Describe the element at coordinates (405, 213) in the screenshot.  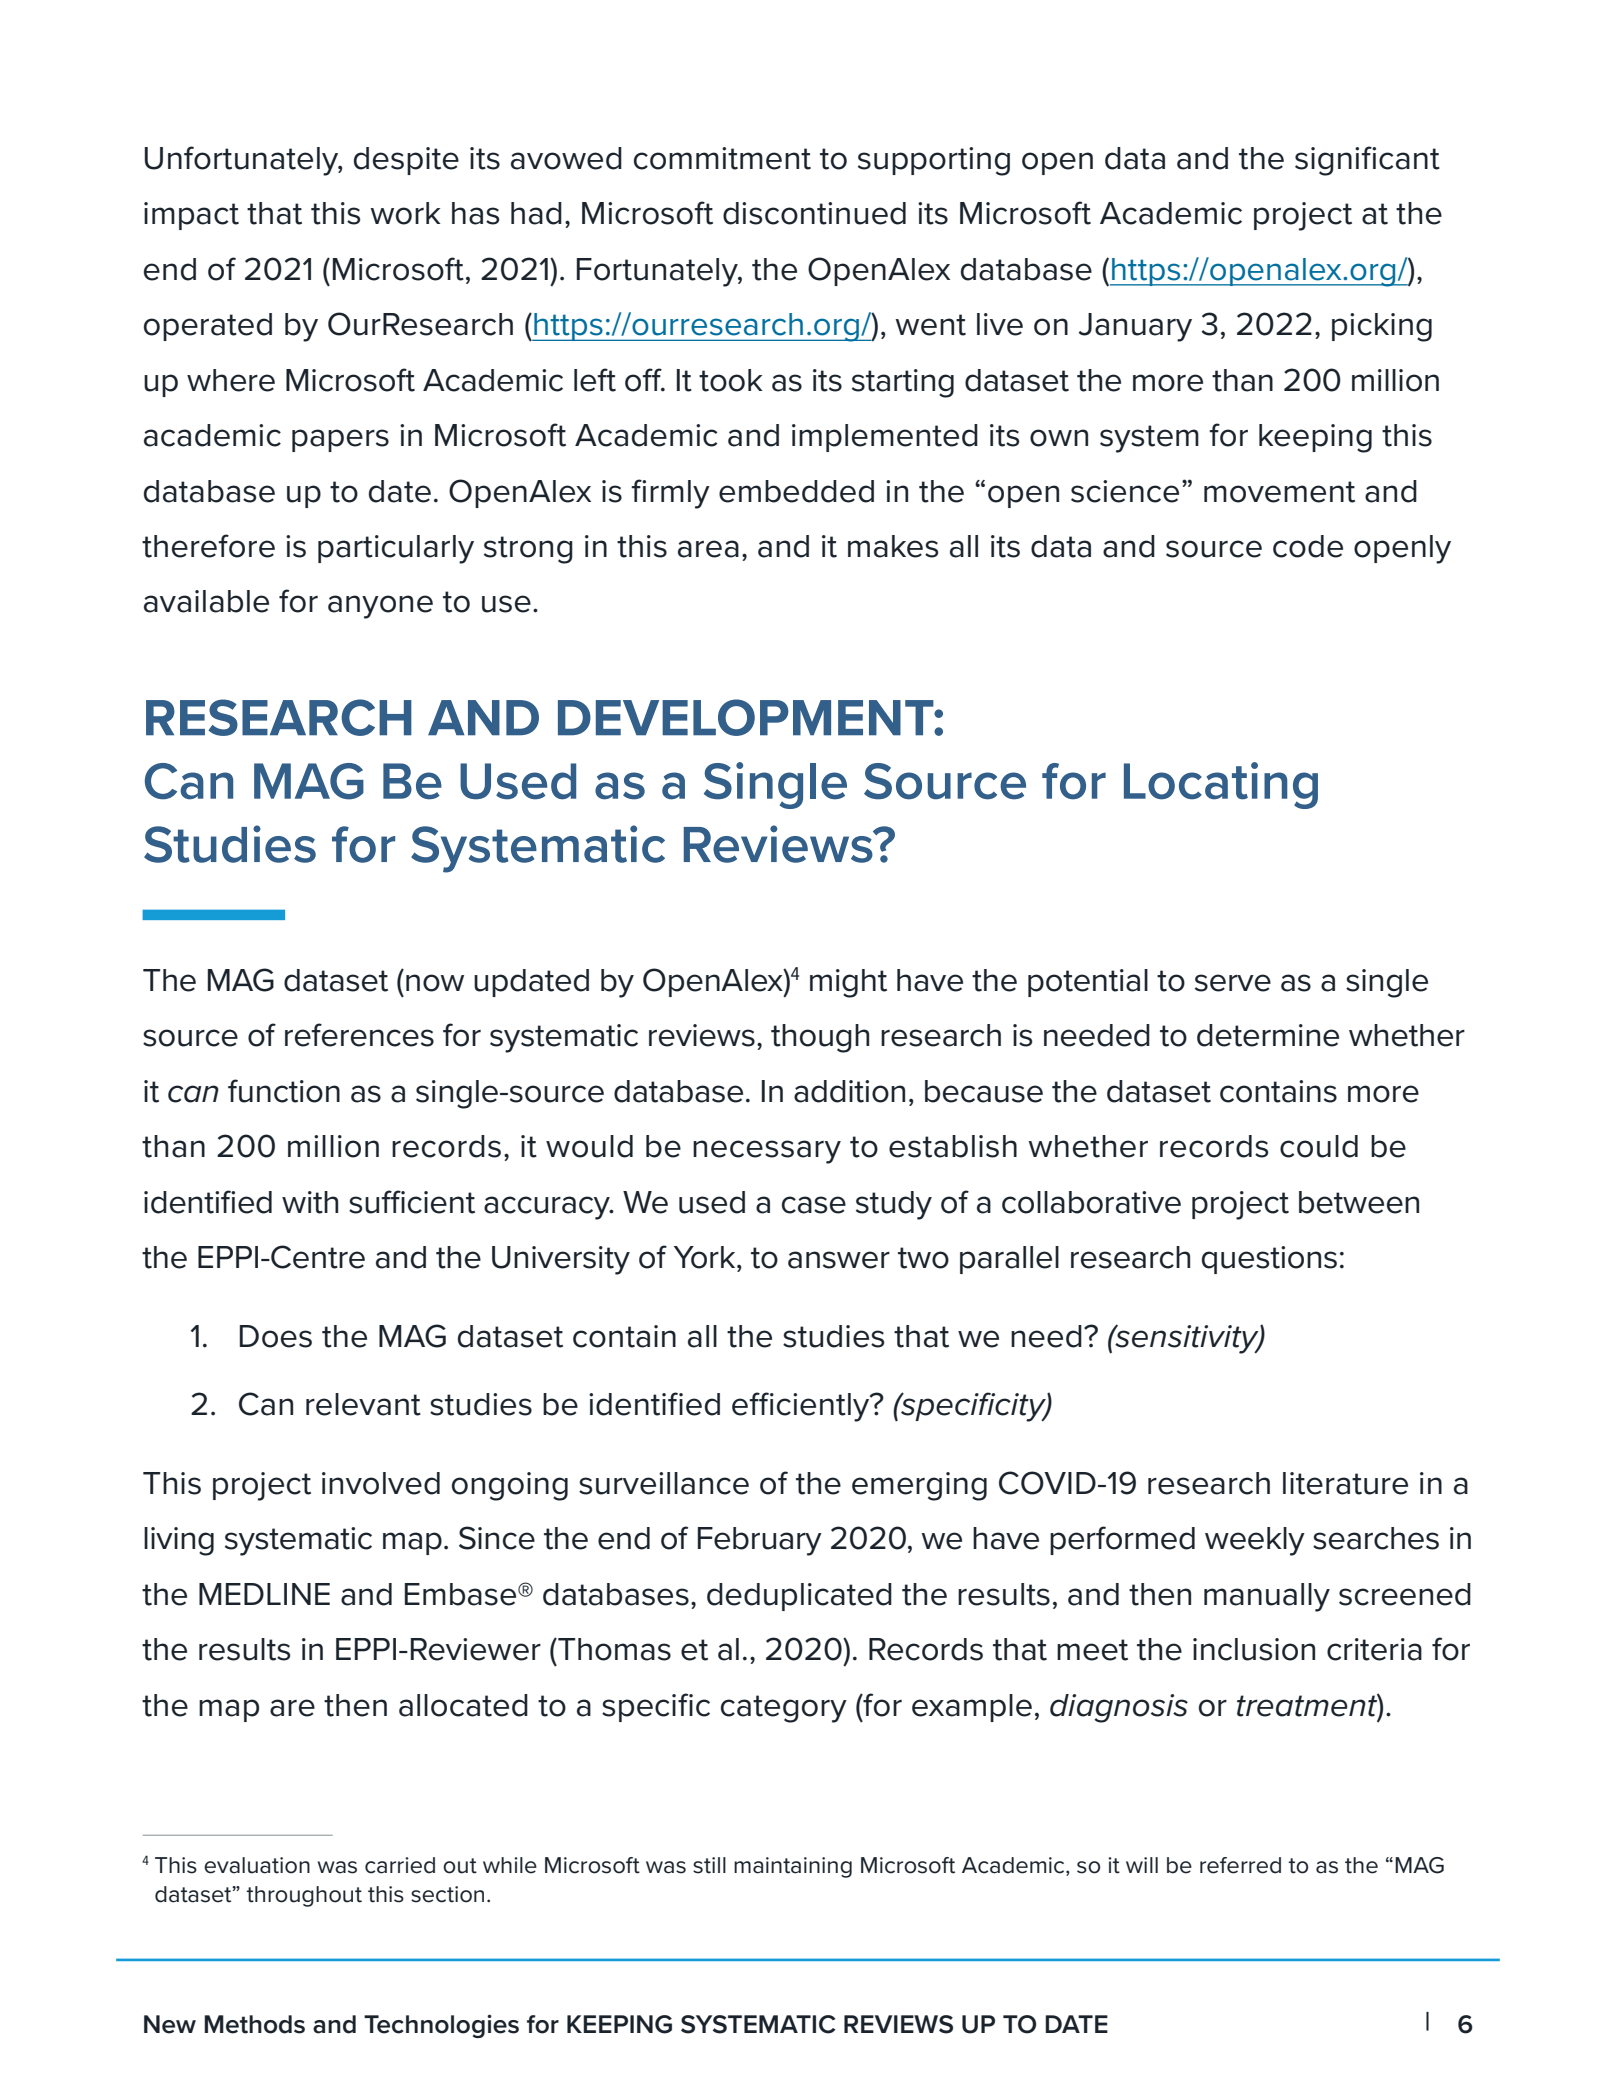
I see `work` at that location.
